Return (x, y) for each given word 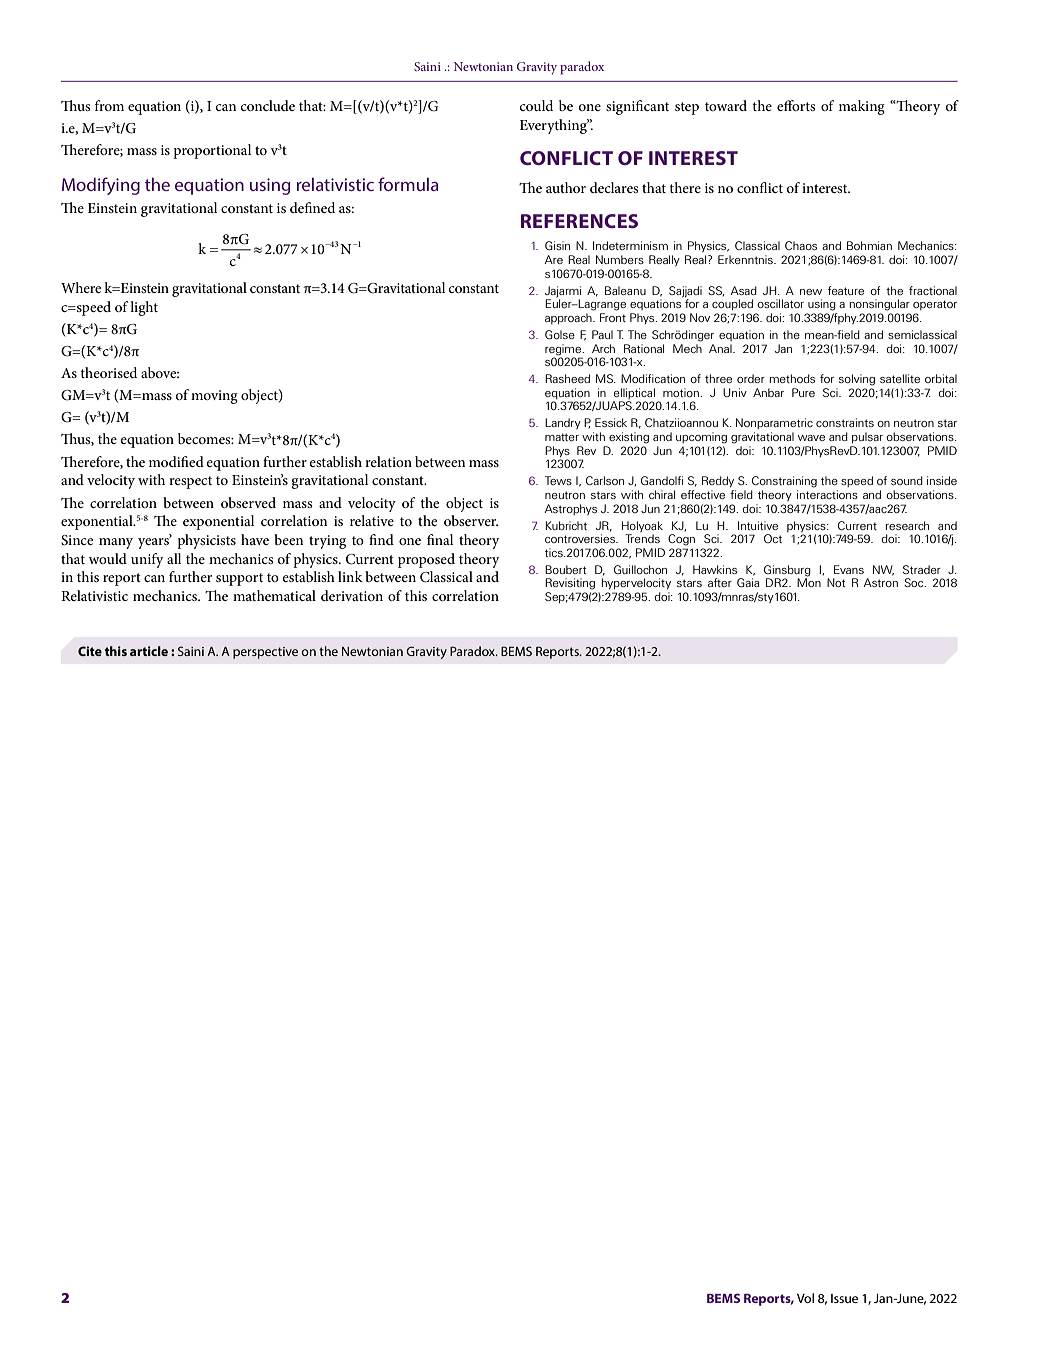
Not (836, 582)
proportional (212, 151)
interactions (827, 494)
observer (471, 520)
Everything (554, 126)
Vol (805, 1298)
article (149, 651)
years (154, 542)
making (862, 107)
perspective (265, 653)
